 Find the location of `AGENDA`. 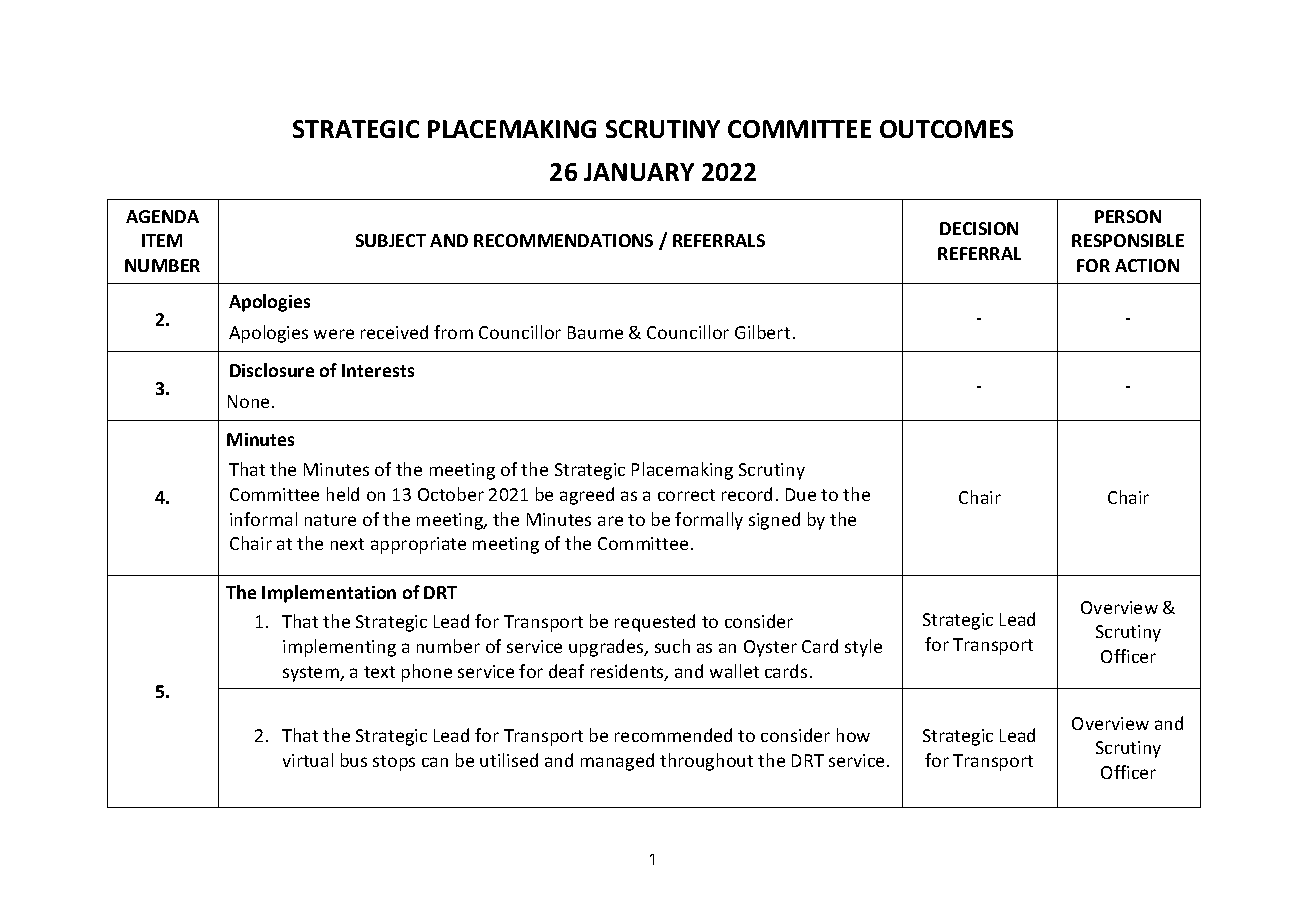

AGENDA is located at coordinates (162, 216).
